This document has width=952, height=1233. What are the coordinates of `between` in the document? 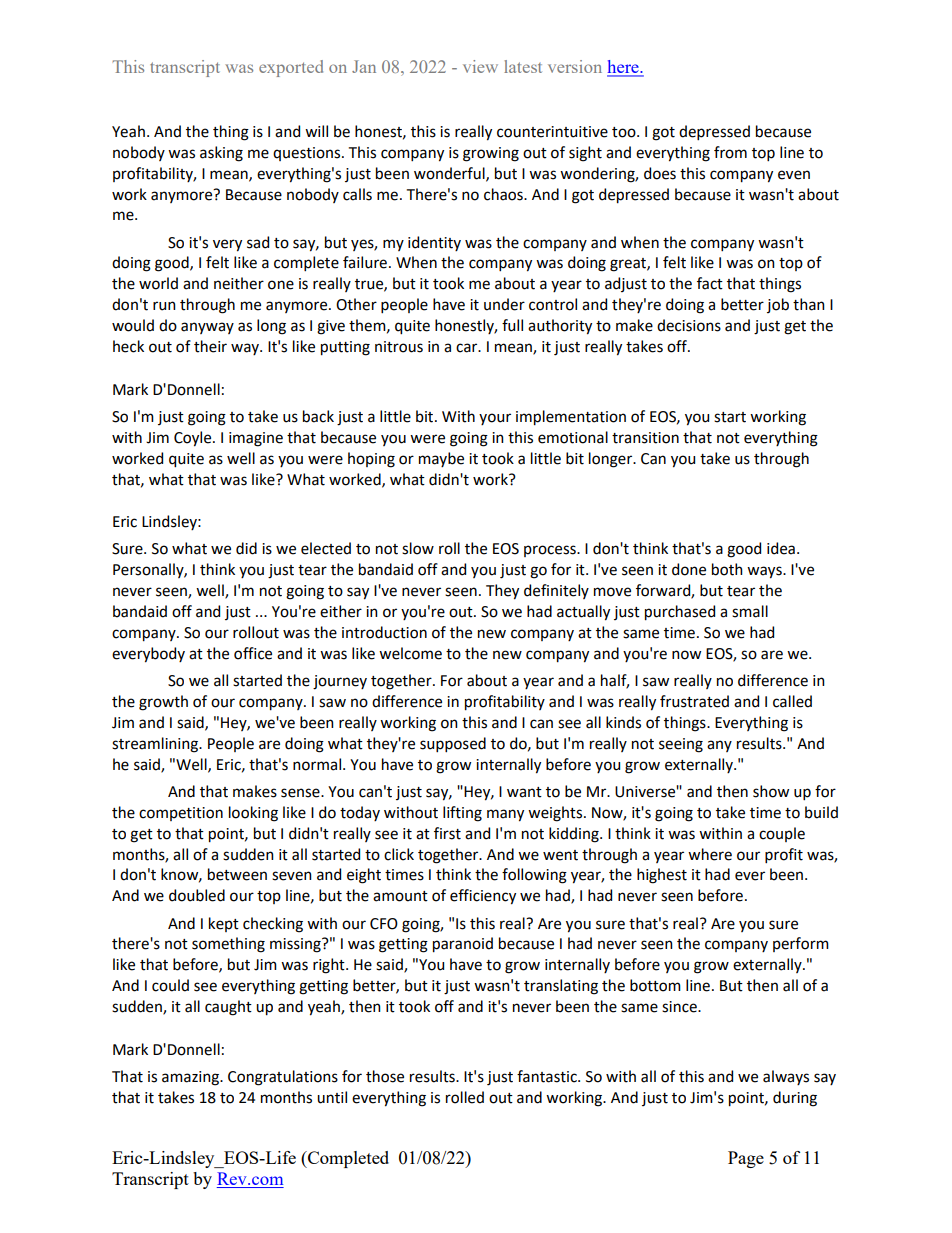 It's located at (237, 874).
